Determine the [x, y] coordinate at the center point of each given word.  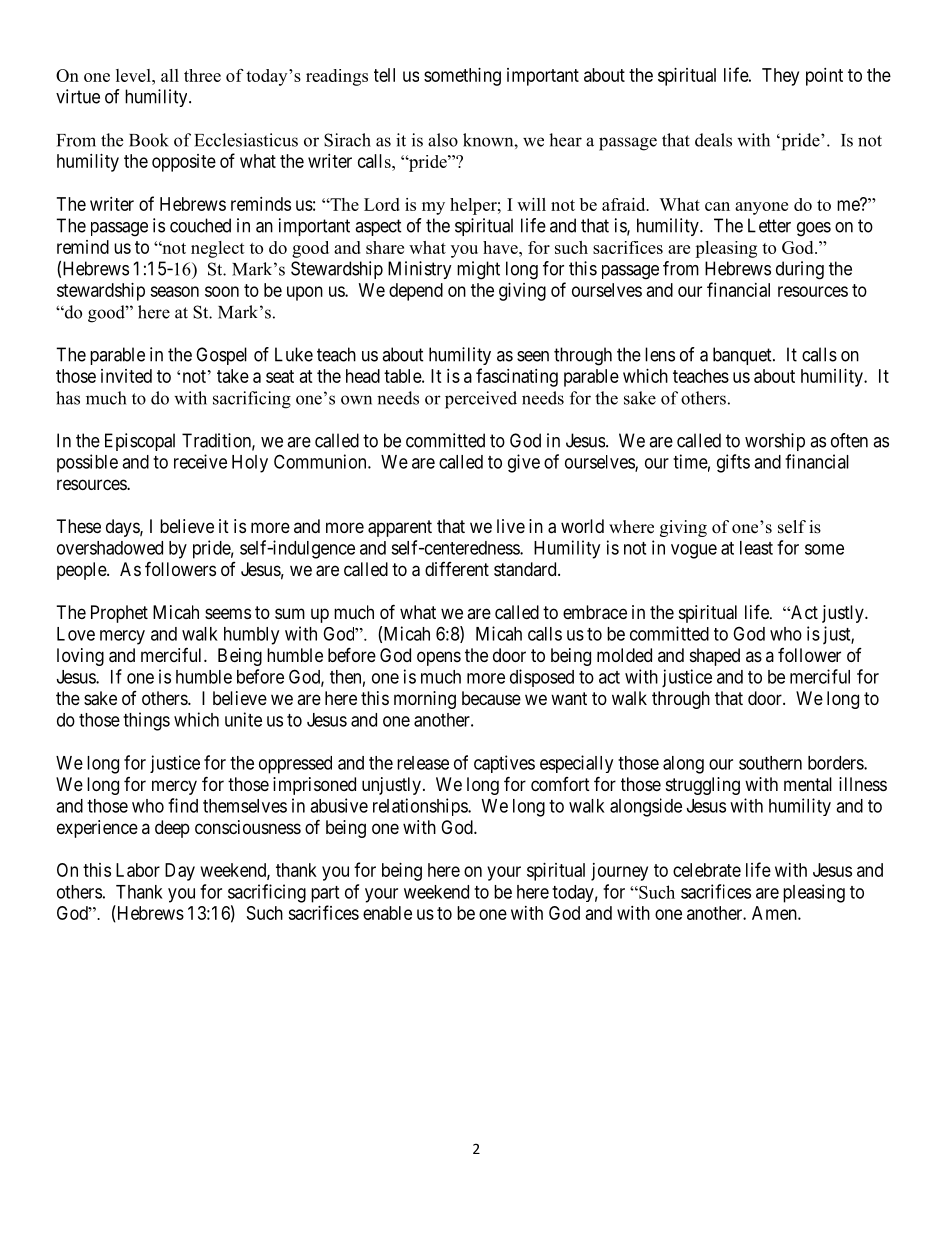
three [202, 75]
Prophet [119, 614]
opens [439, 658]
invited [126, 376]
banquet [743, 356]
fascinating [517, 377]
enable [387, 913]
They [780, 77]
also [443, 140]
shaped [715, 657]
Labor [138, 870]
